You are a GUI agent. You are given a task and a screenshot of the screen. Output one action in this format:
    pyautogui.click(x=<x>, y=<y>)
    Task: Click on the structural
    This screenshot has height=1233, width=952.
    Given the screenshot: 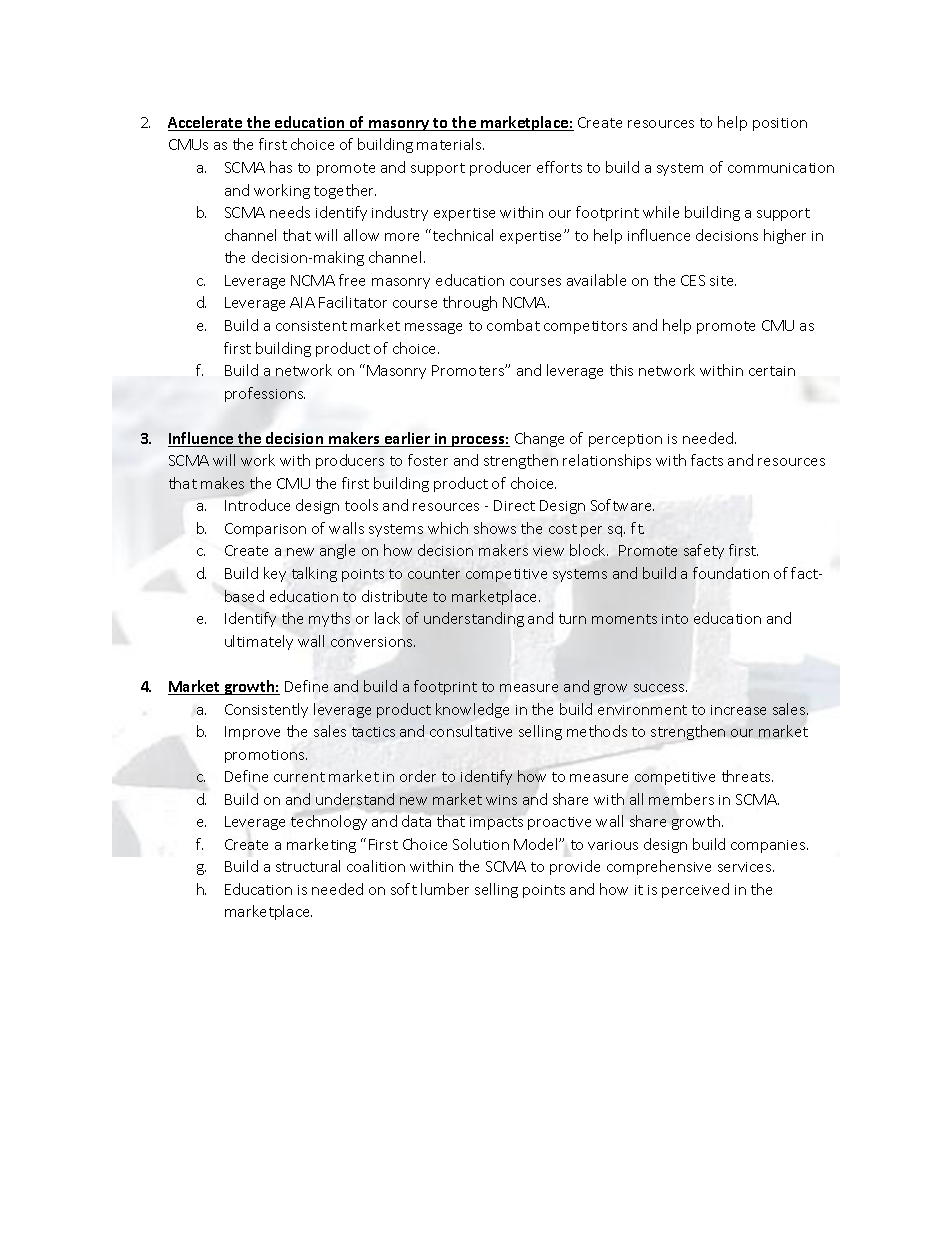 What is the action you would take?
    pyautogui.click(x=308, y=866)
